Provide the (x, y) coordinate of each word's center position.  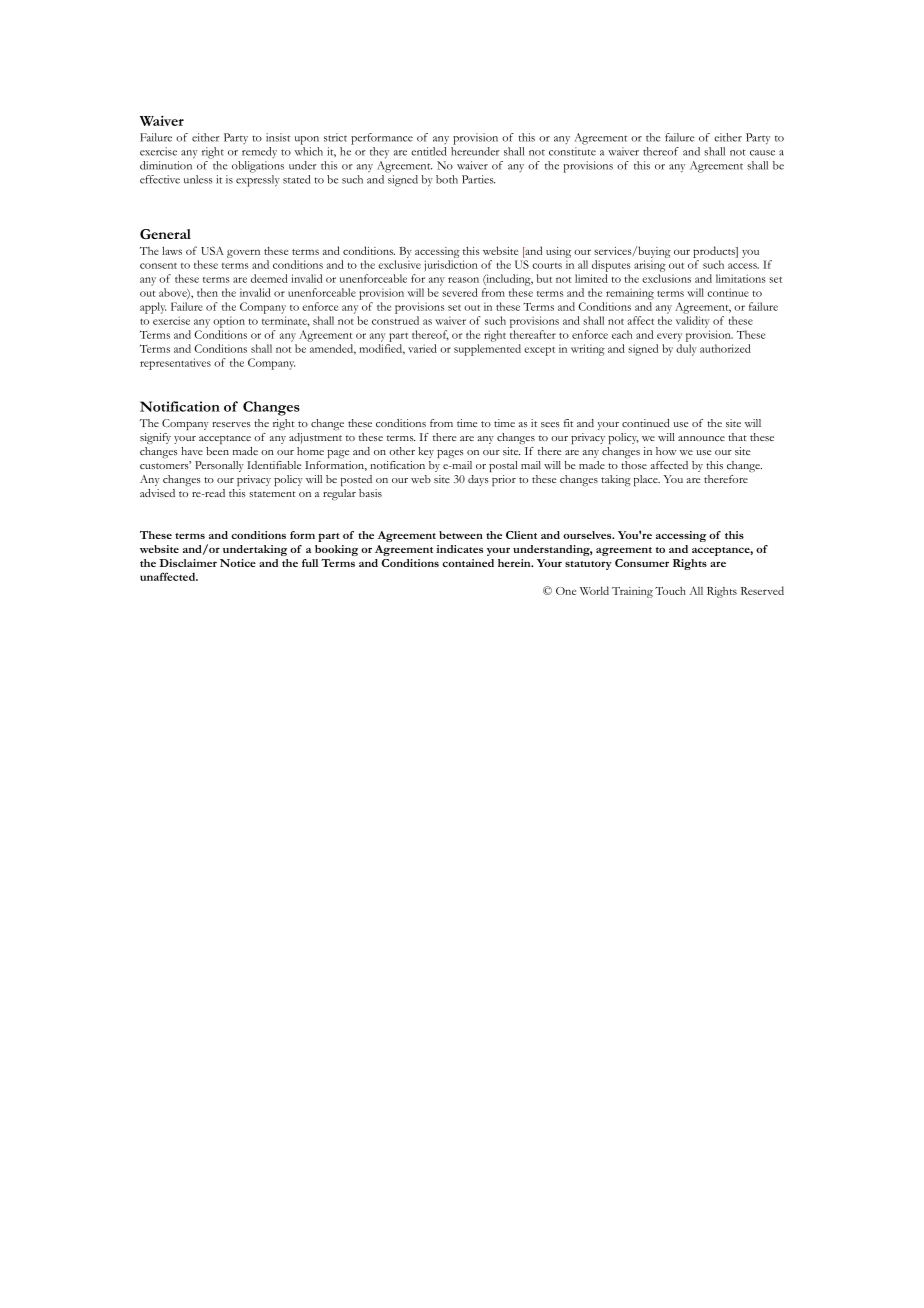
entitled (429, 151)
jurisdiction (451, 266)
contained (468, 563)
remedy (259, 152)
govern (243, 253)
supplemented (487, 350)
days (478, 480)
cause (762, 153)
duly (686, 350)
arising (650, 266)
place (647, 480)
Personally (219, 466)
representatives (175, 364)
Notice (238, 563)
